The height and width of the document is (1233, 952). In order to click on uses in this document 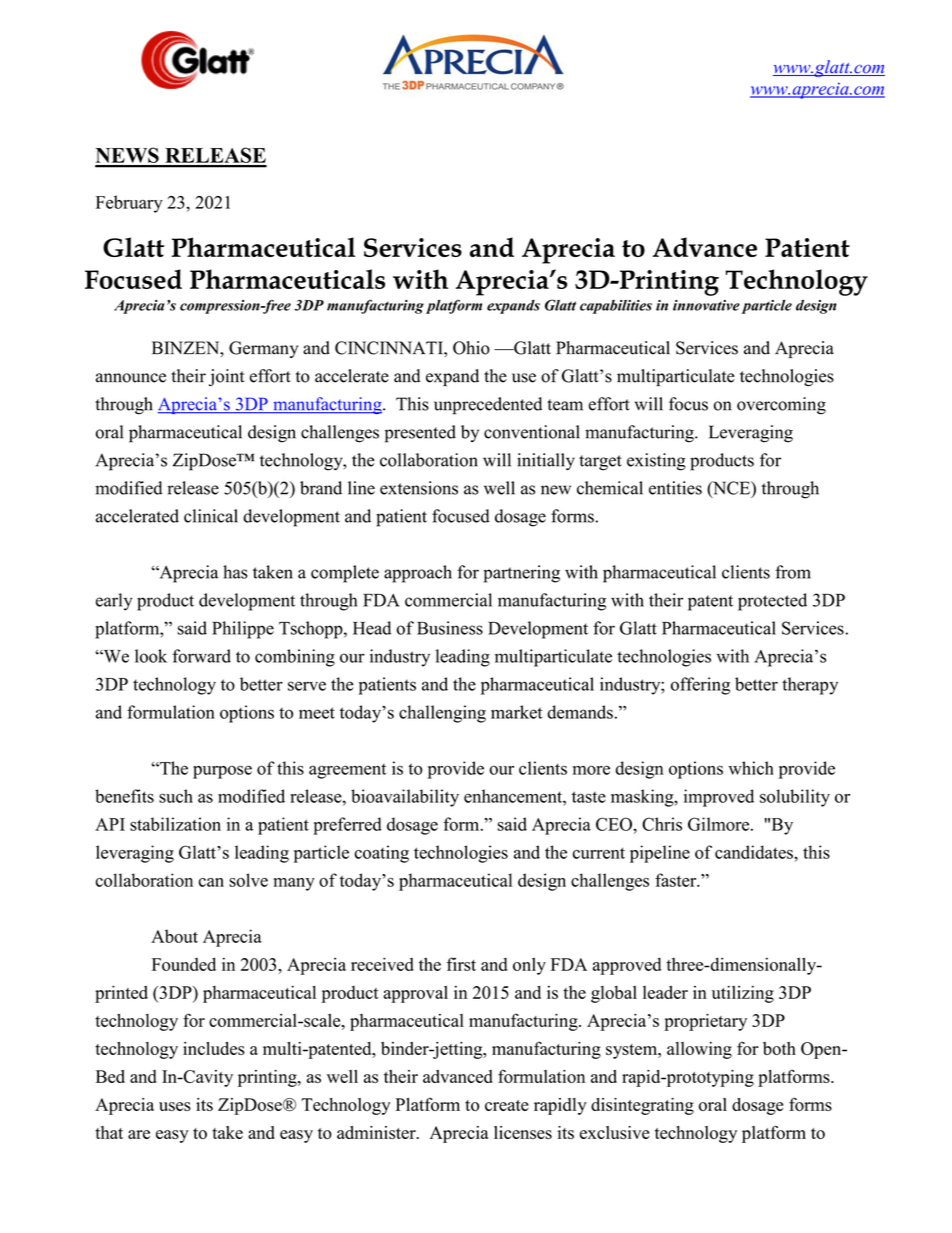, I will do `click(175, 1106)`.
